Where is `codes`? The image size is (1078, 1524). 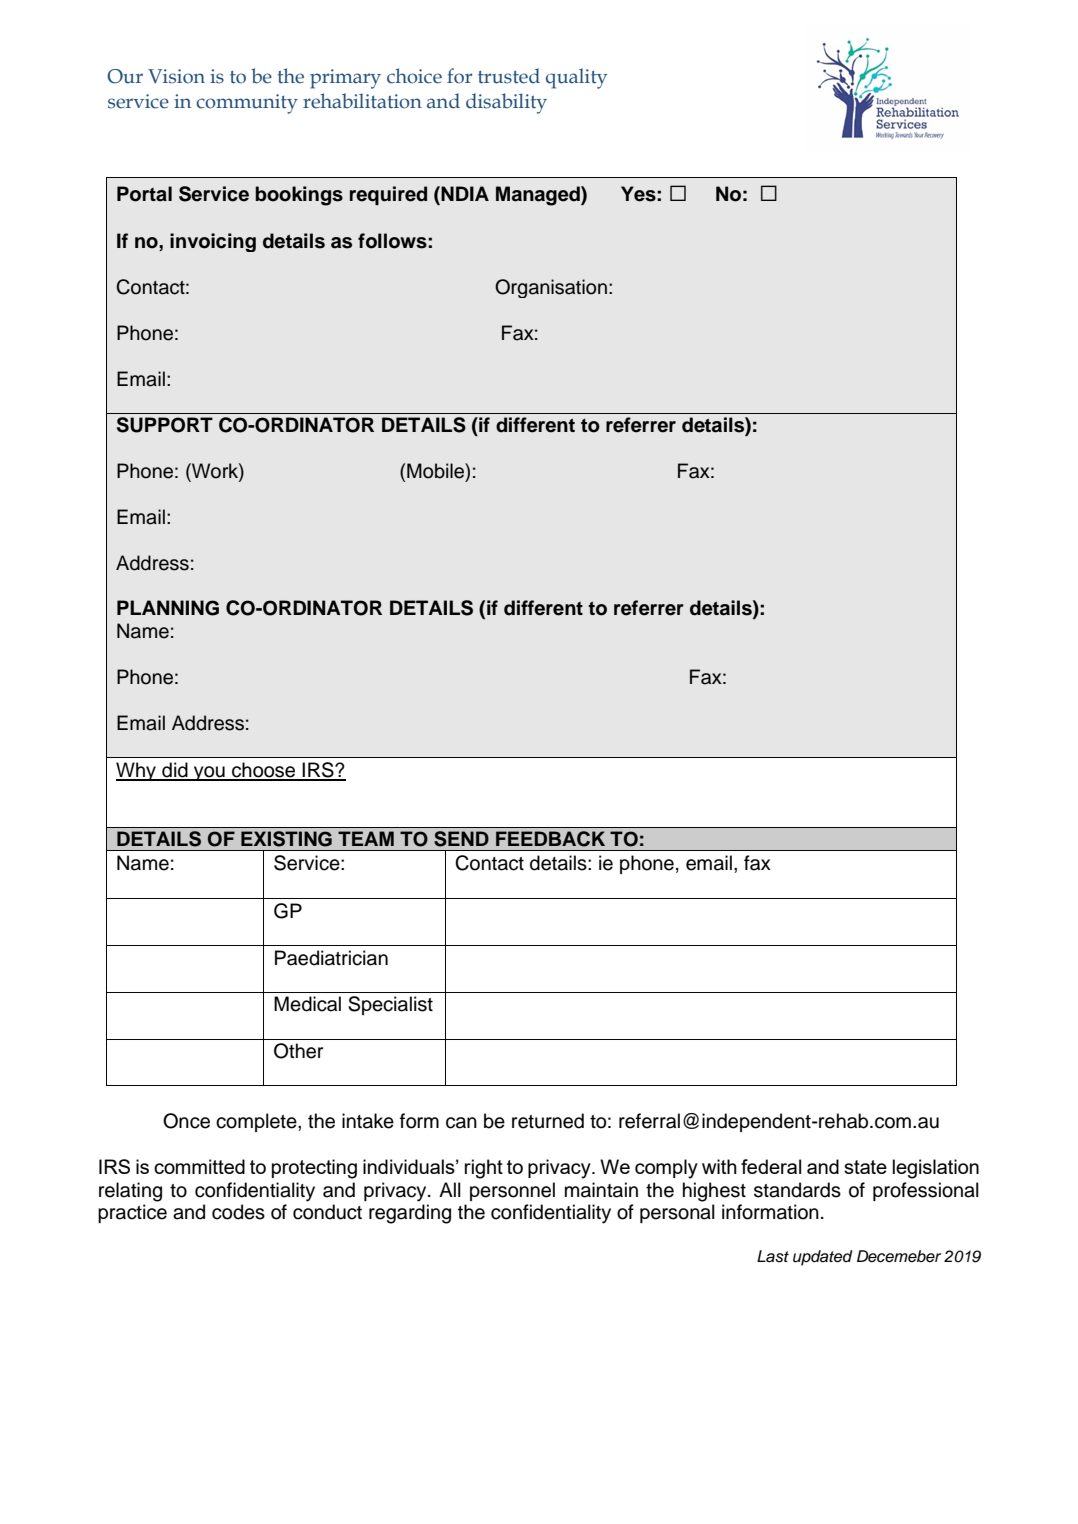
codes is located at coordinates (238, 1212).
